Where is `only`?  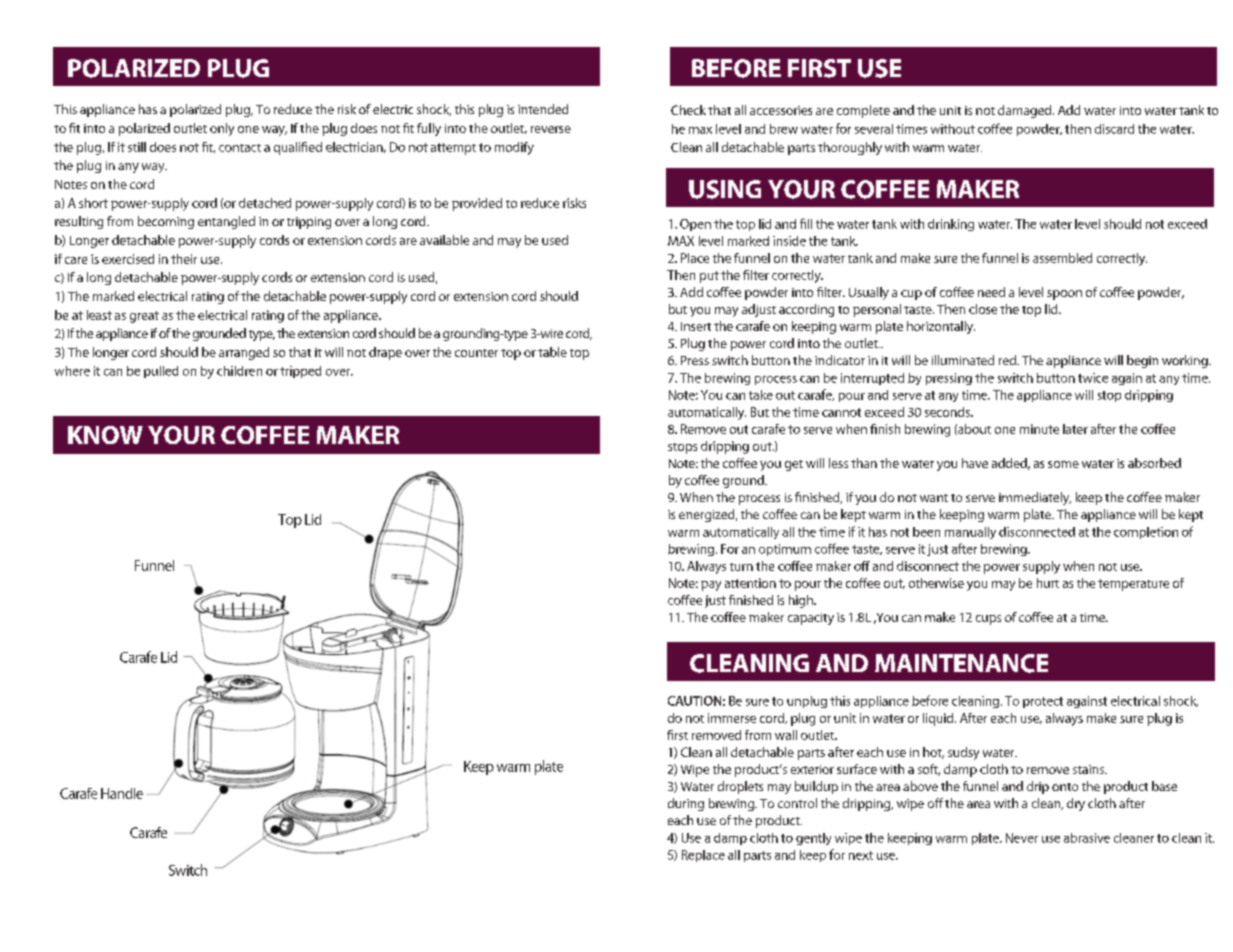 only is located at coordinates (222, 129).
